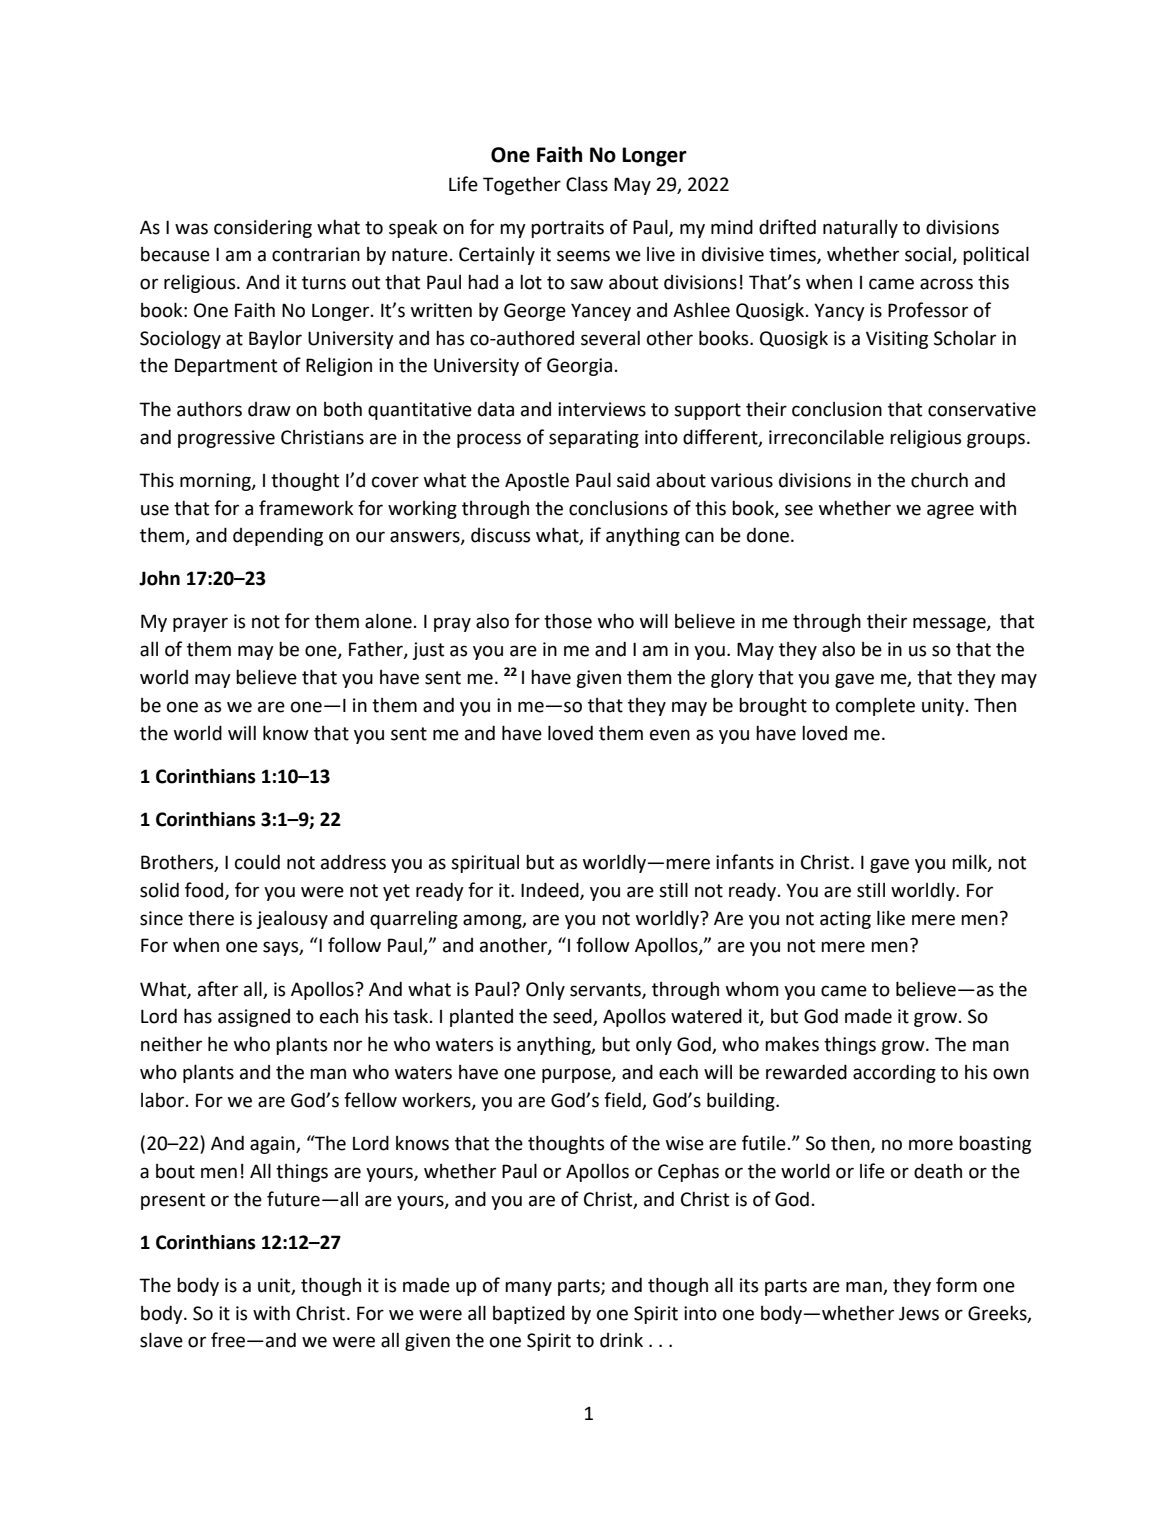 The image size is (1174, 1519). What do you see at coordinates (254, 1018) in the screenshot?
I see `assigned` at bounding box center [254, 1018].
